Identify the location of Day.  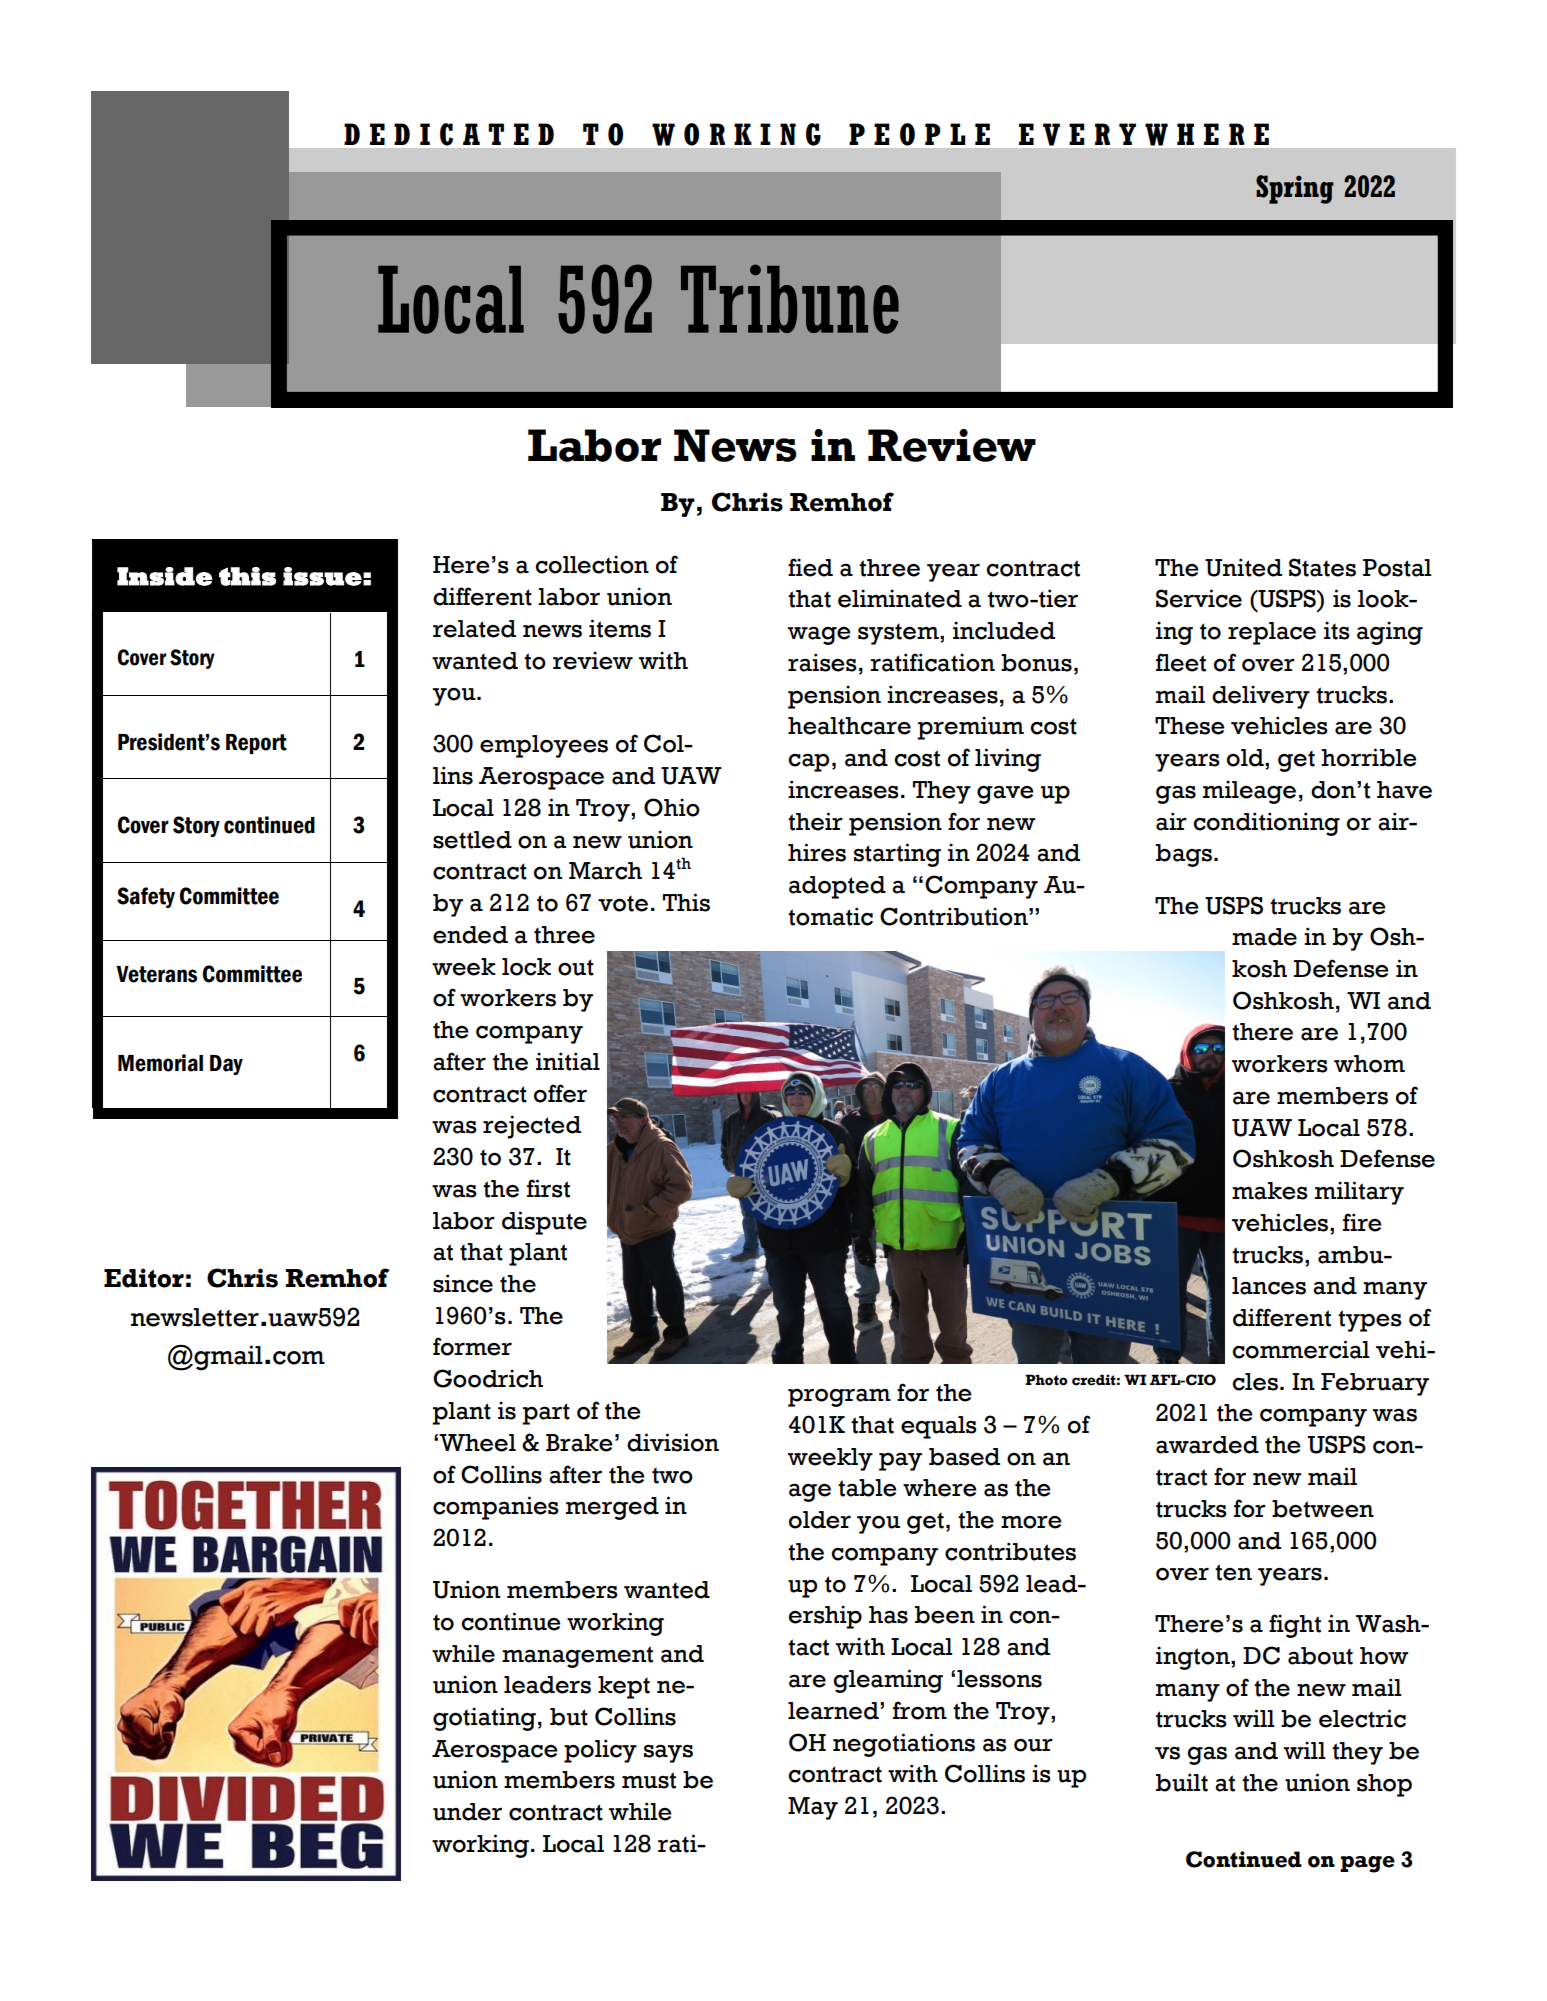
(226, 1065).
